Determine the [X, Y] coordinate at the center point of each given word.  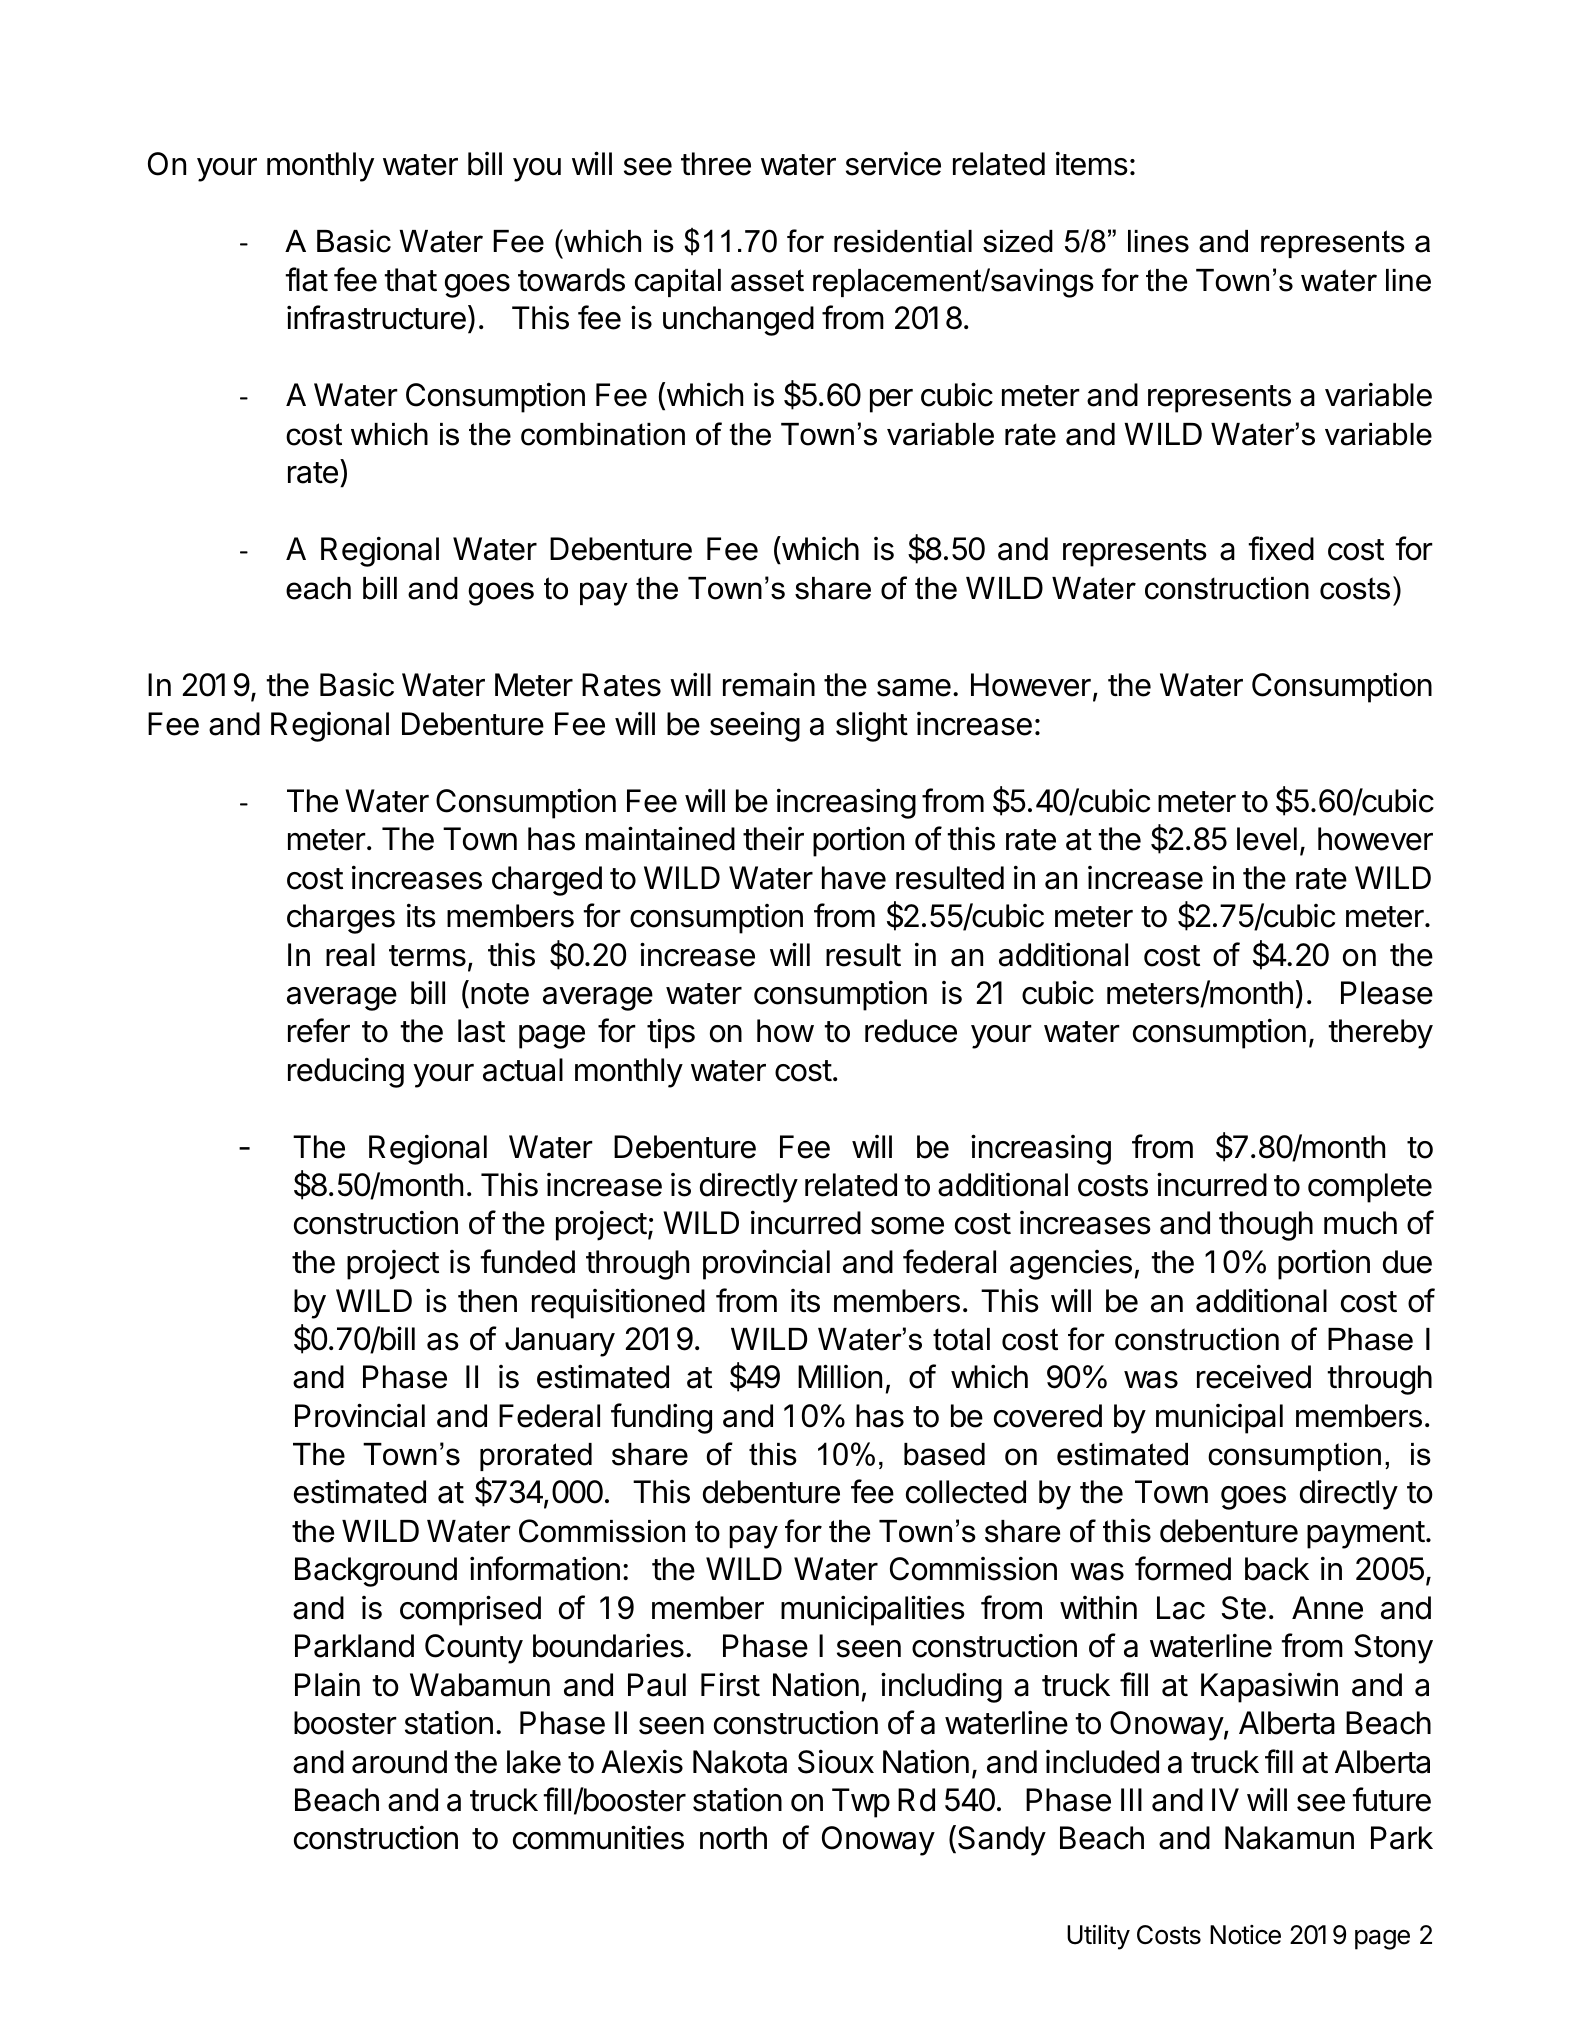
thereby [1380, 1034]
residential [903, 241]
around [399, 1762]
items [1092, 163]
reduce [911, 1031]
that [410, 280]
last [481, 1031]
